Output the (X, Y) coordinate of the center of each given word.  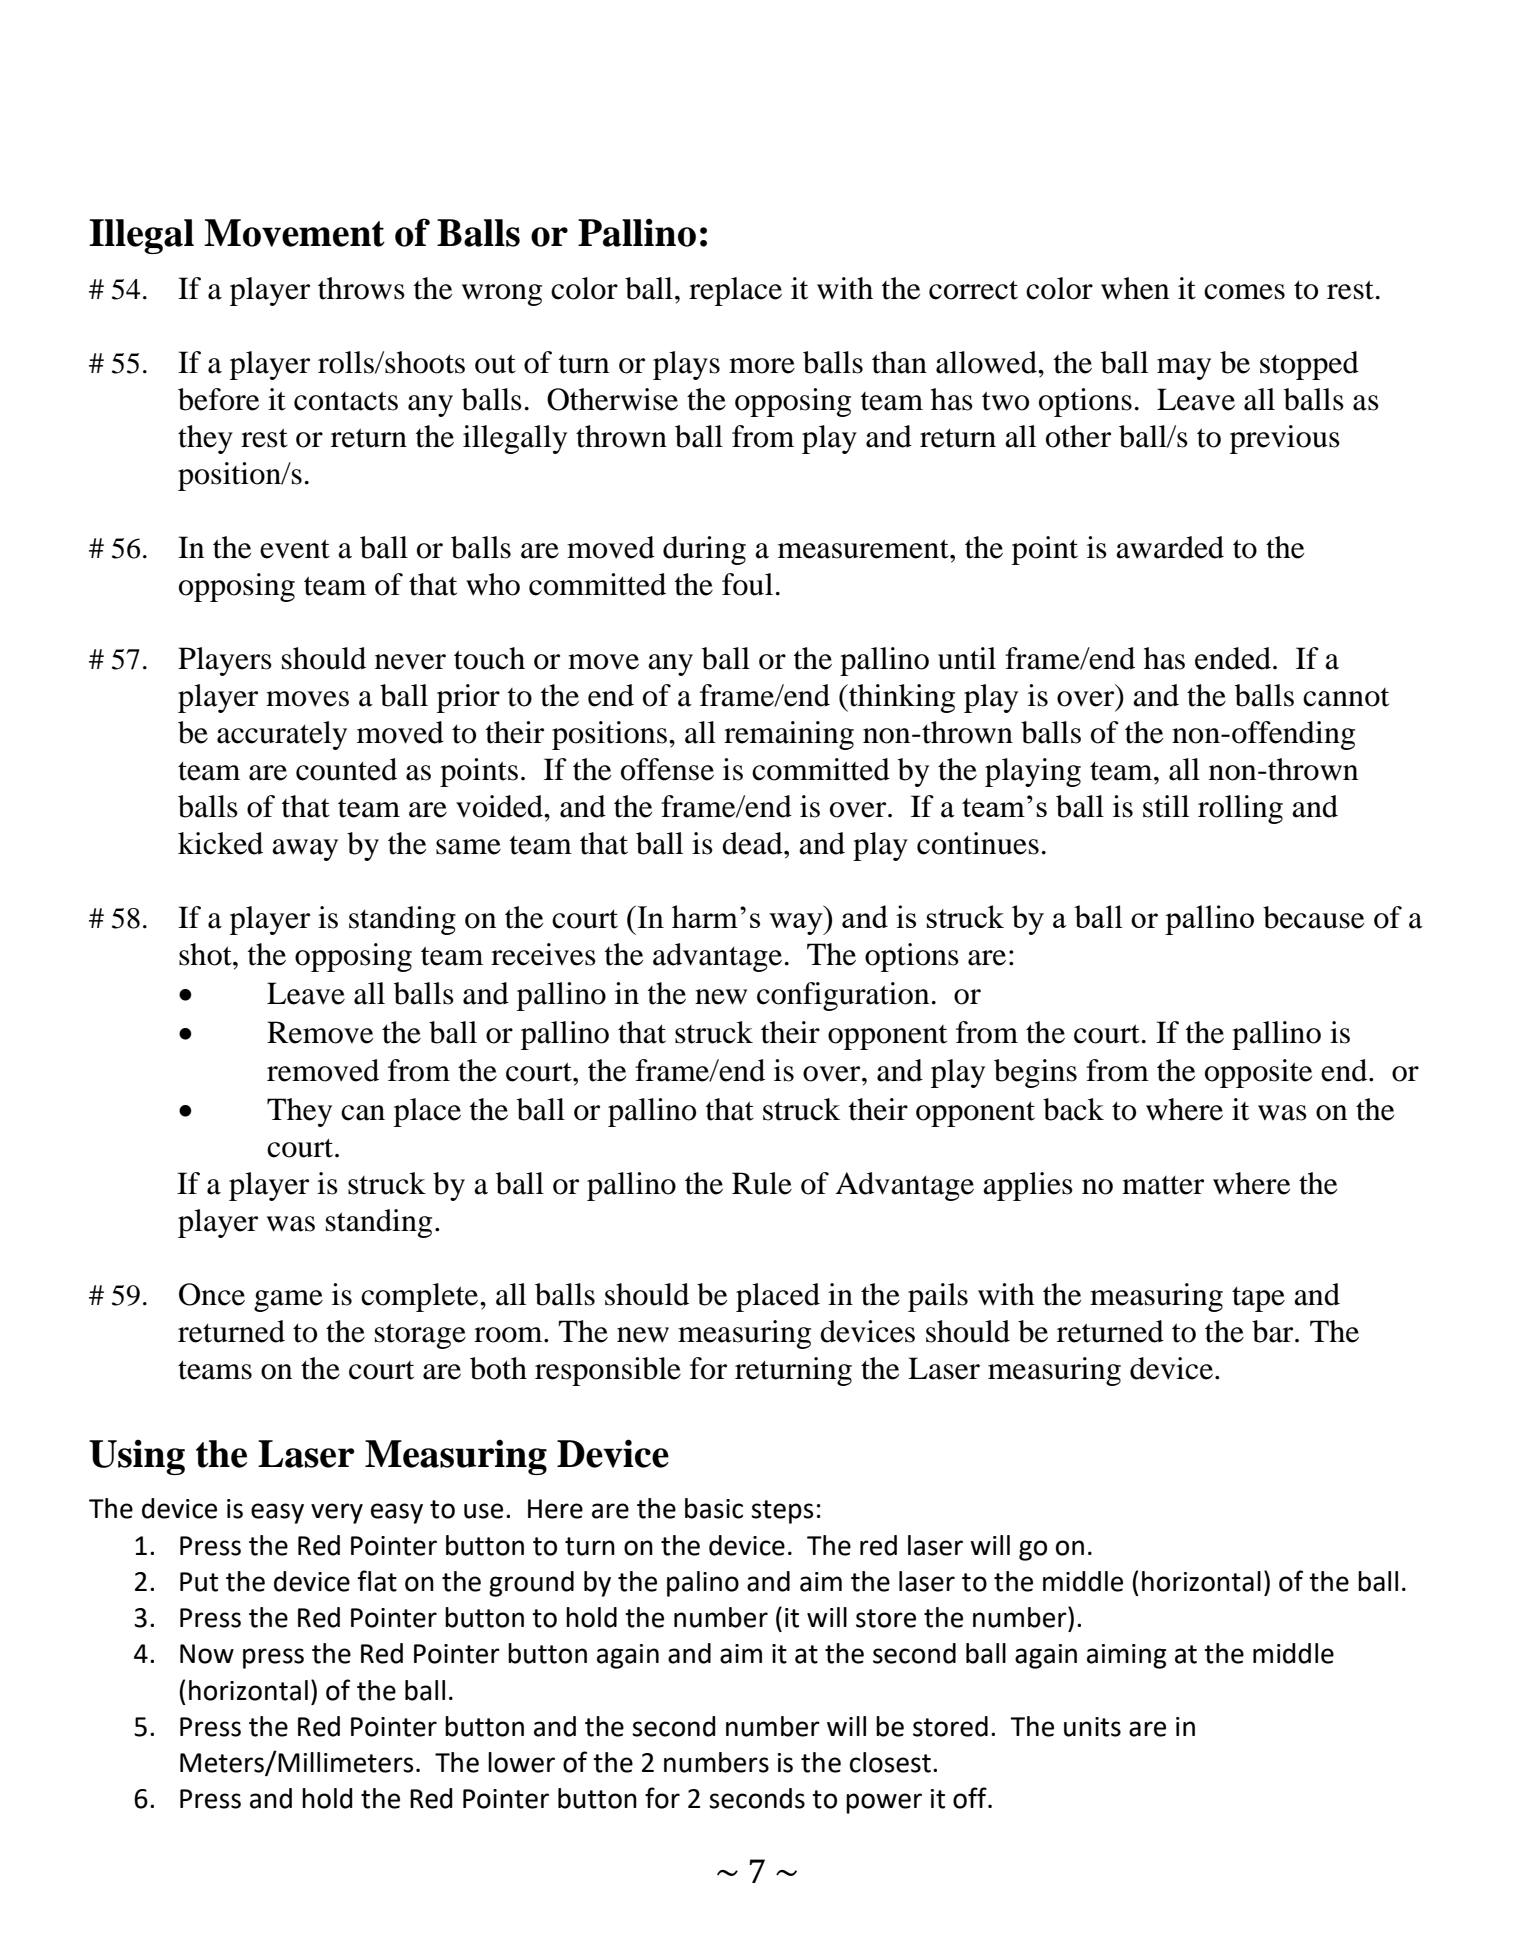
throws (361, 288)
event (295, 549)
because (1313, 917)
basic (714, 1508)
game (288, 1301)
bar (1274, 1331)
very (337, 1513)
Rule (762, 1183)
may (1184, 369)
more (762, 366)
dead (753, 843)
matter (1163, 1185)
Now (207, 1654)
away (305, 850)
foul (747, 584)
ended (1233, 658)
